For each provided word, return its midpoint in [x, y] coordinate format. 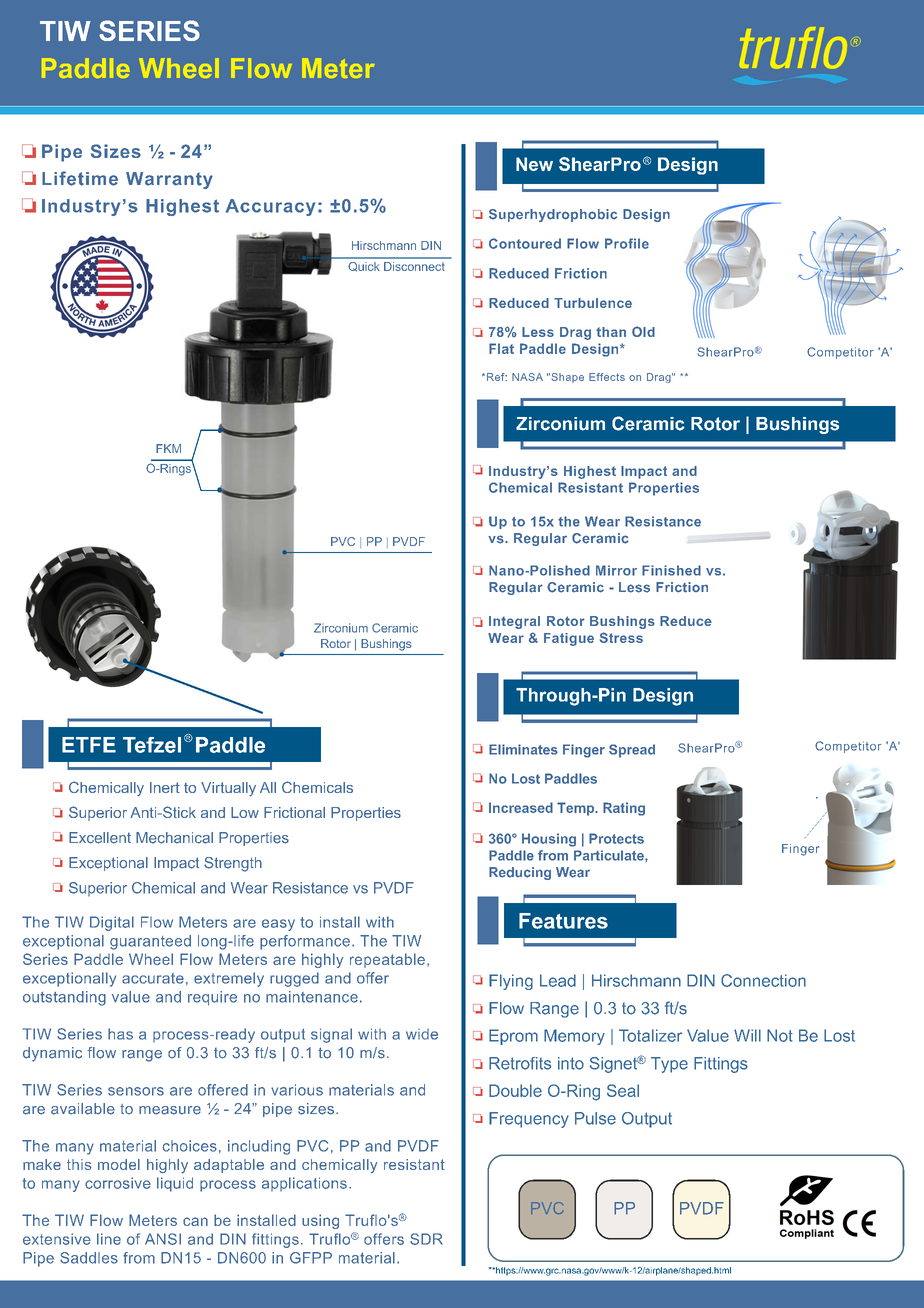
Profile [627, 243]
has [120, 1034]
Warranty [169, 180]
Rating [624, 809]
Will [747, 1035]
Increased [521, 807]
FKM [168, 448]
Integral [514, 622]
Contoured [525, 243]
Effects [607, 377]
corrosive [118, 1183]
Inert [165, 787]
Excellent [100, 838]
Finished [671, 570]
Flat [501, 348]
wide [422, 1034]
